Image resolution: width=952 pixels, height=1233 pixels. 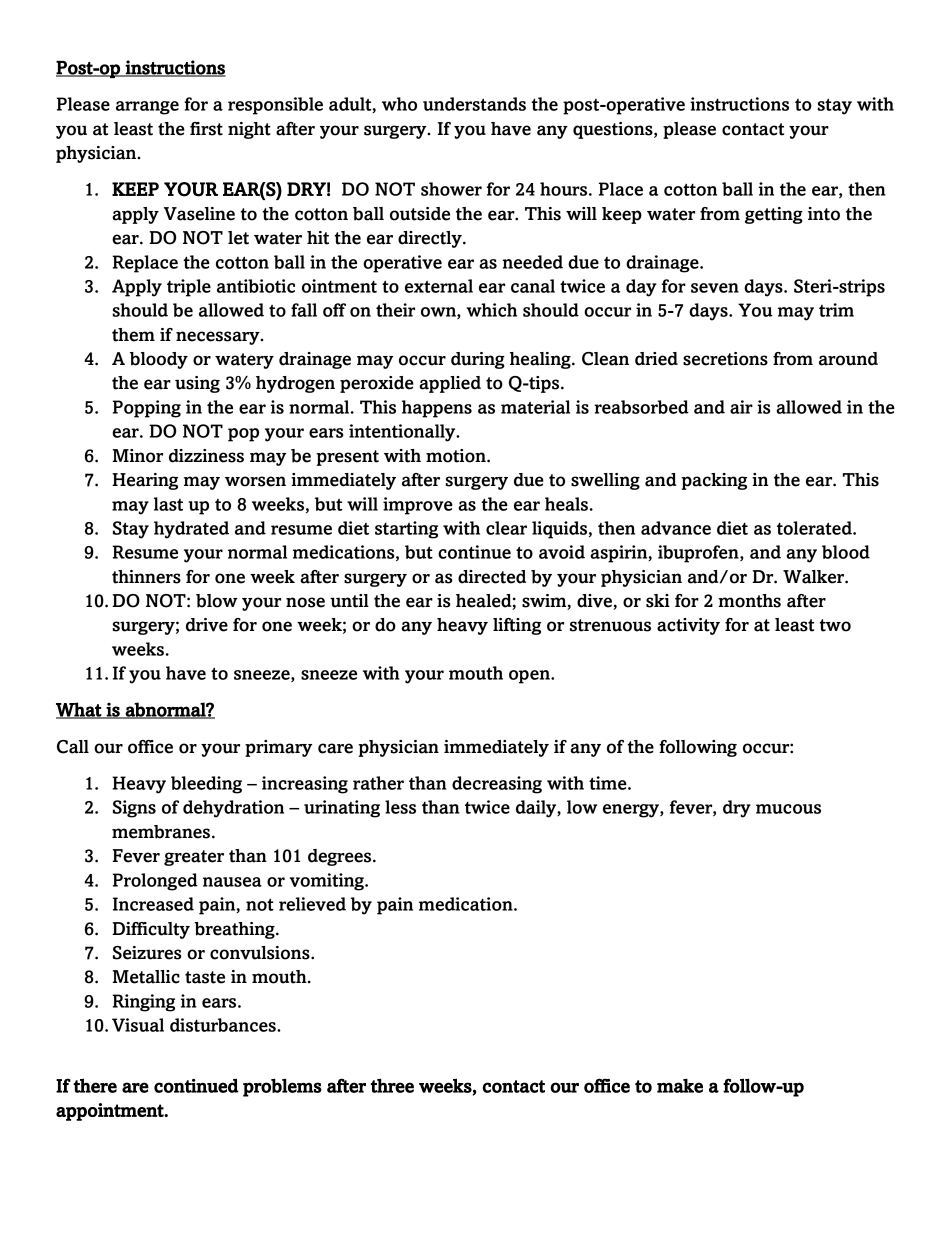 What do you see at coordinates (474, 104) in the screenshot?
I see `understands` at bounding box center [474, 104].
